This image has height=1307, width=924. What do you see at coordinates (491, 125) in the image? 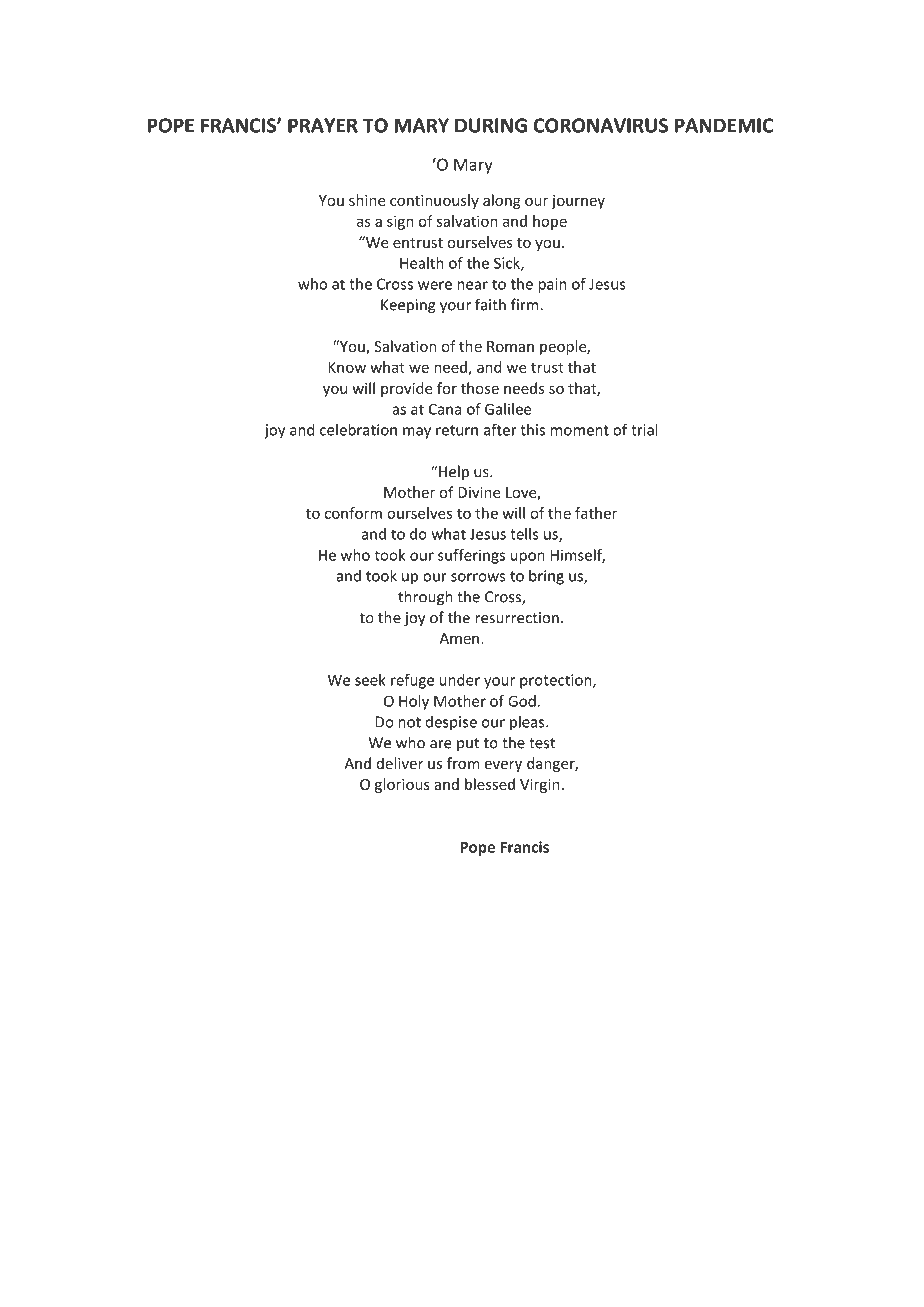
I see `DURING` at bounding box center [491, 125].
